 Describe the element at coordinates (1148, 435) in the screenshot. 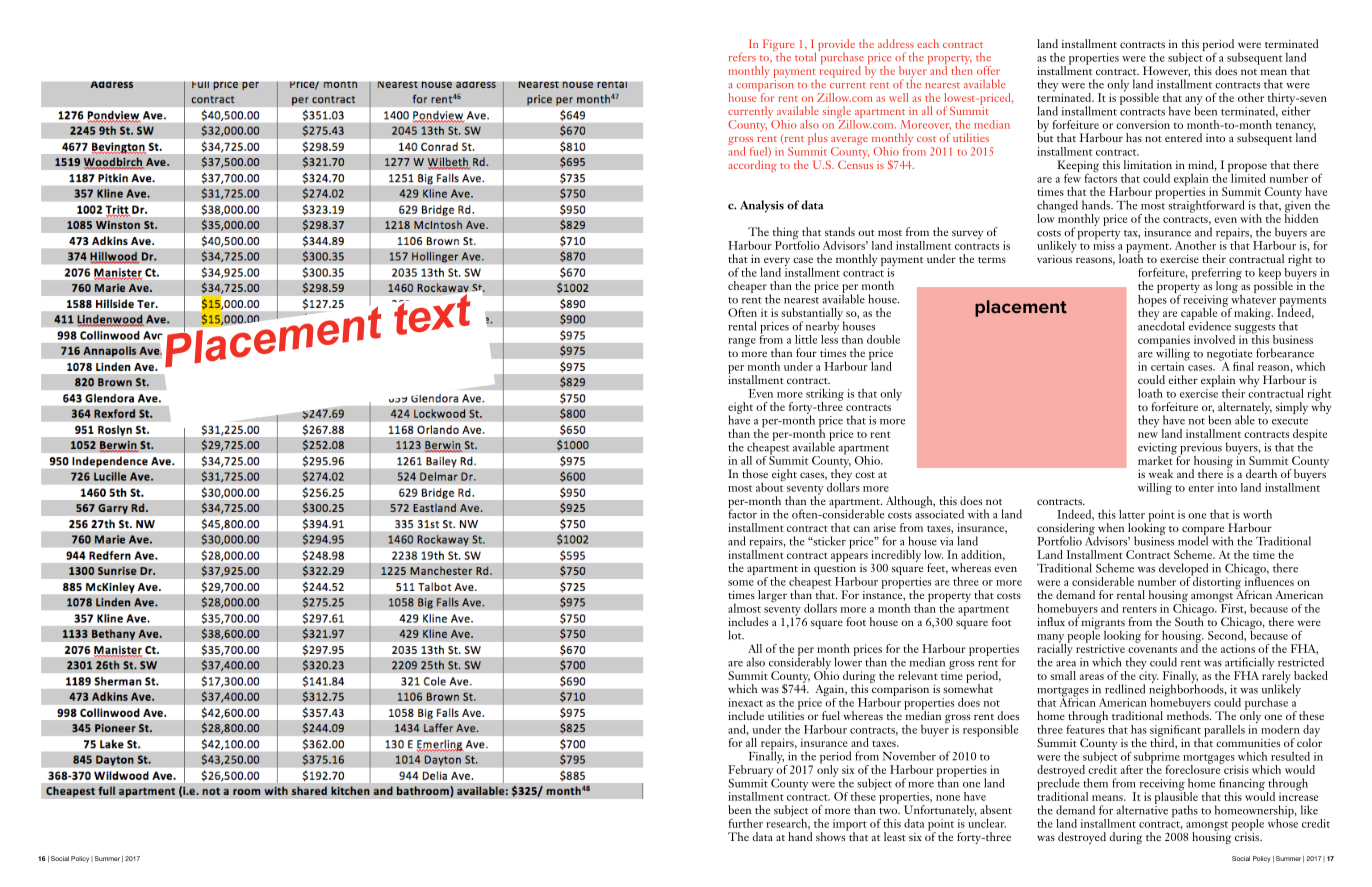

I see `new` at that location.
